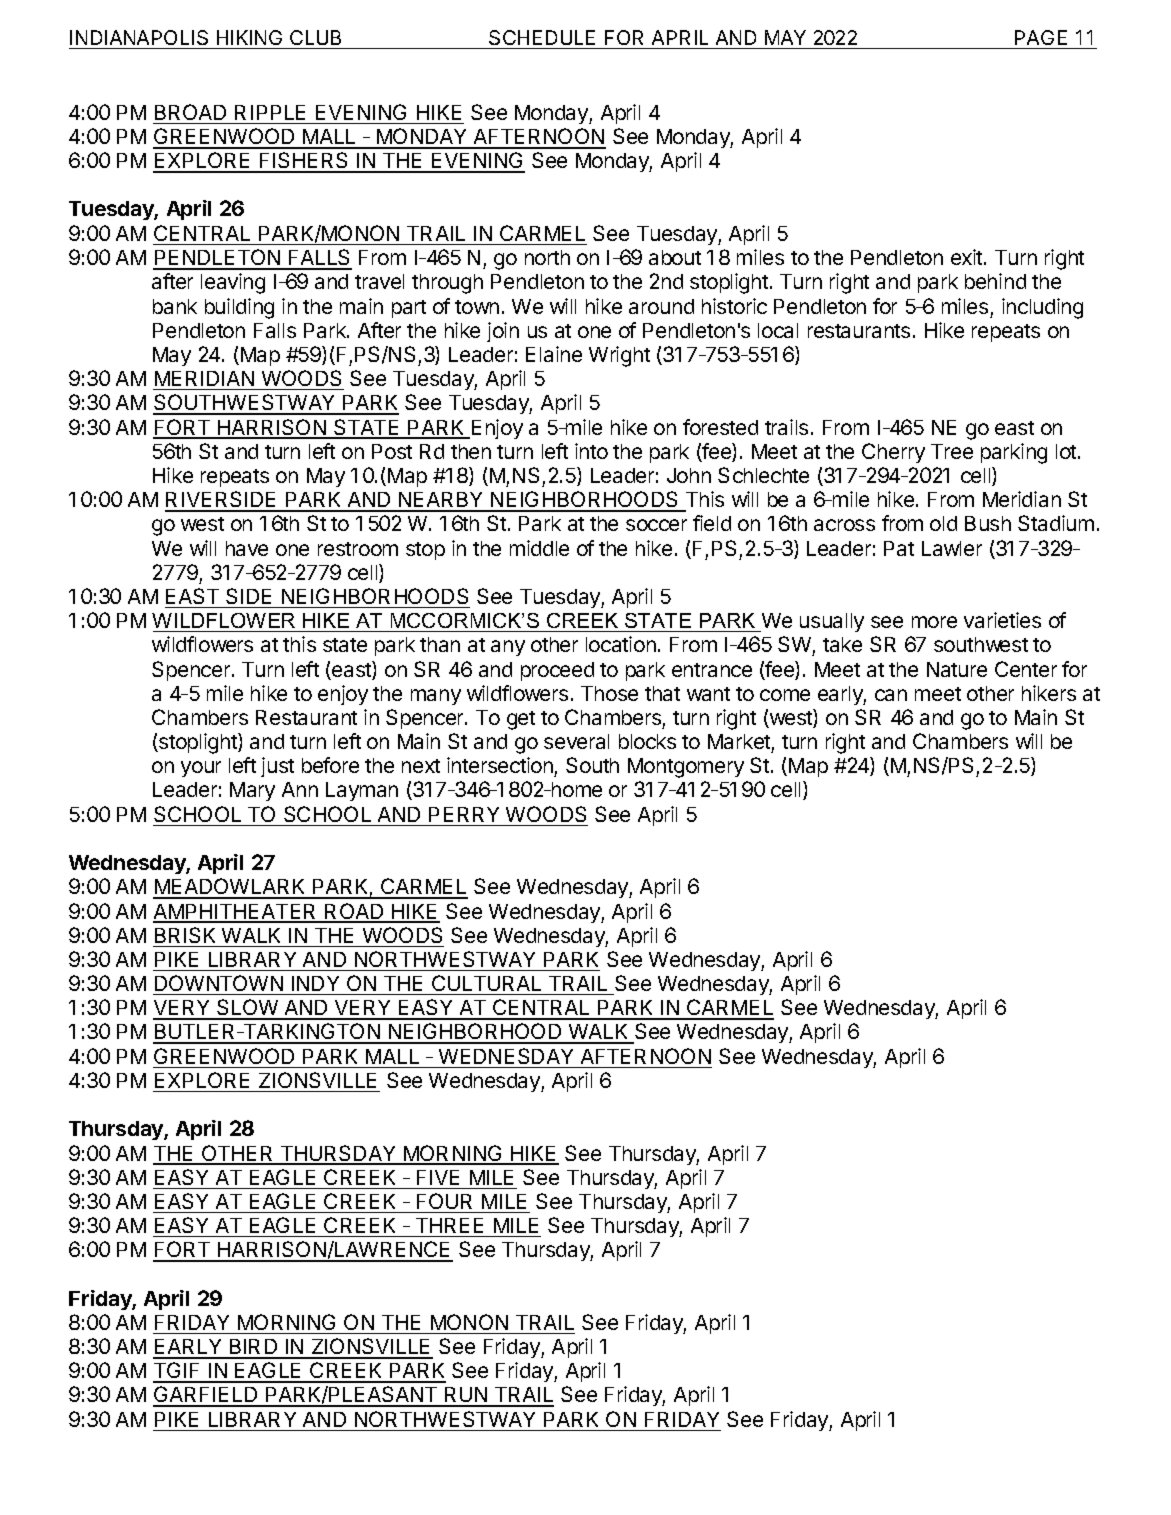 This image has height=1515, width=1171. I want to click on PAGE, so click(1041, 39).
